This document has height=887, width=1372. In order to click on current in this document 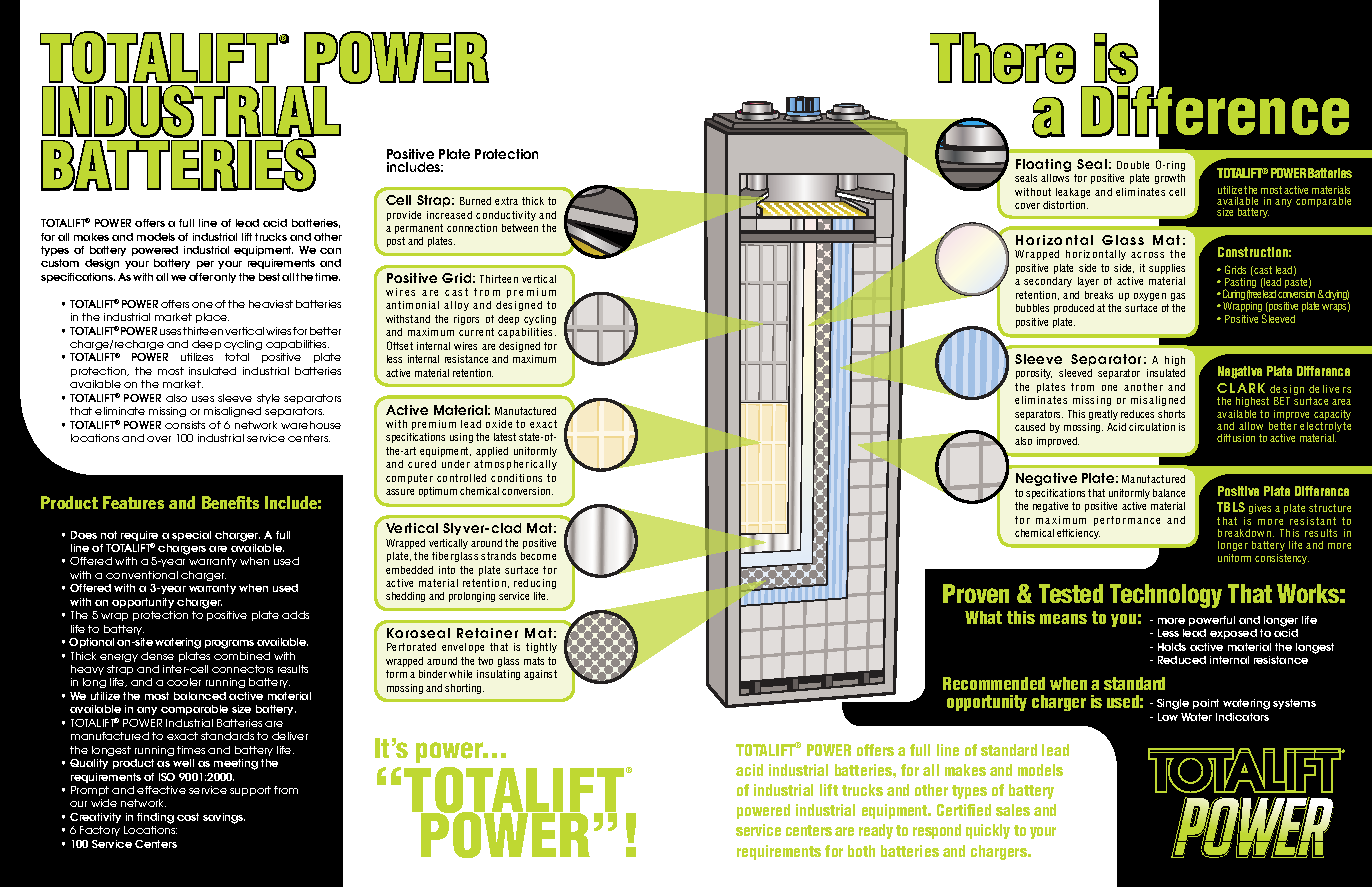, I will do `click(476, 332)`.
